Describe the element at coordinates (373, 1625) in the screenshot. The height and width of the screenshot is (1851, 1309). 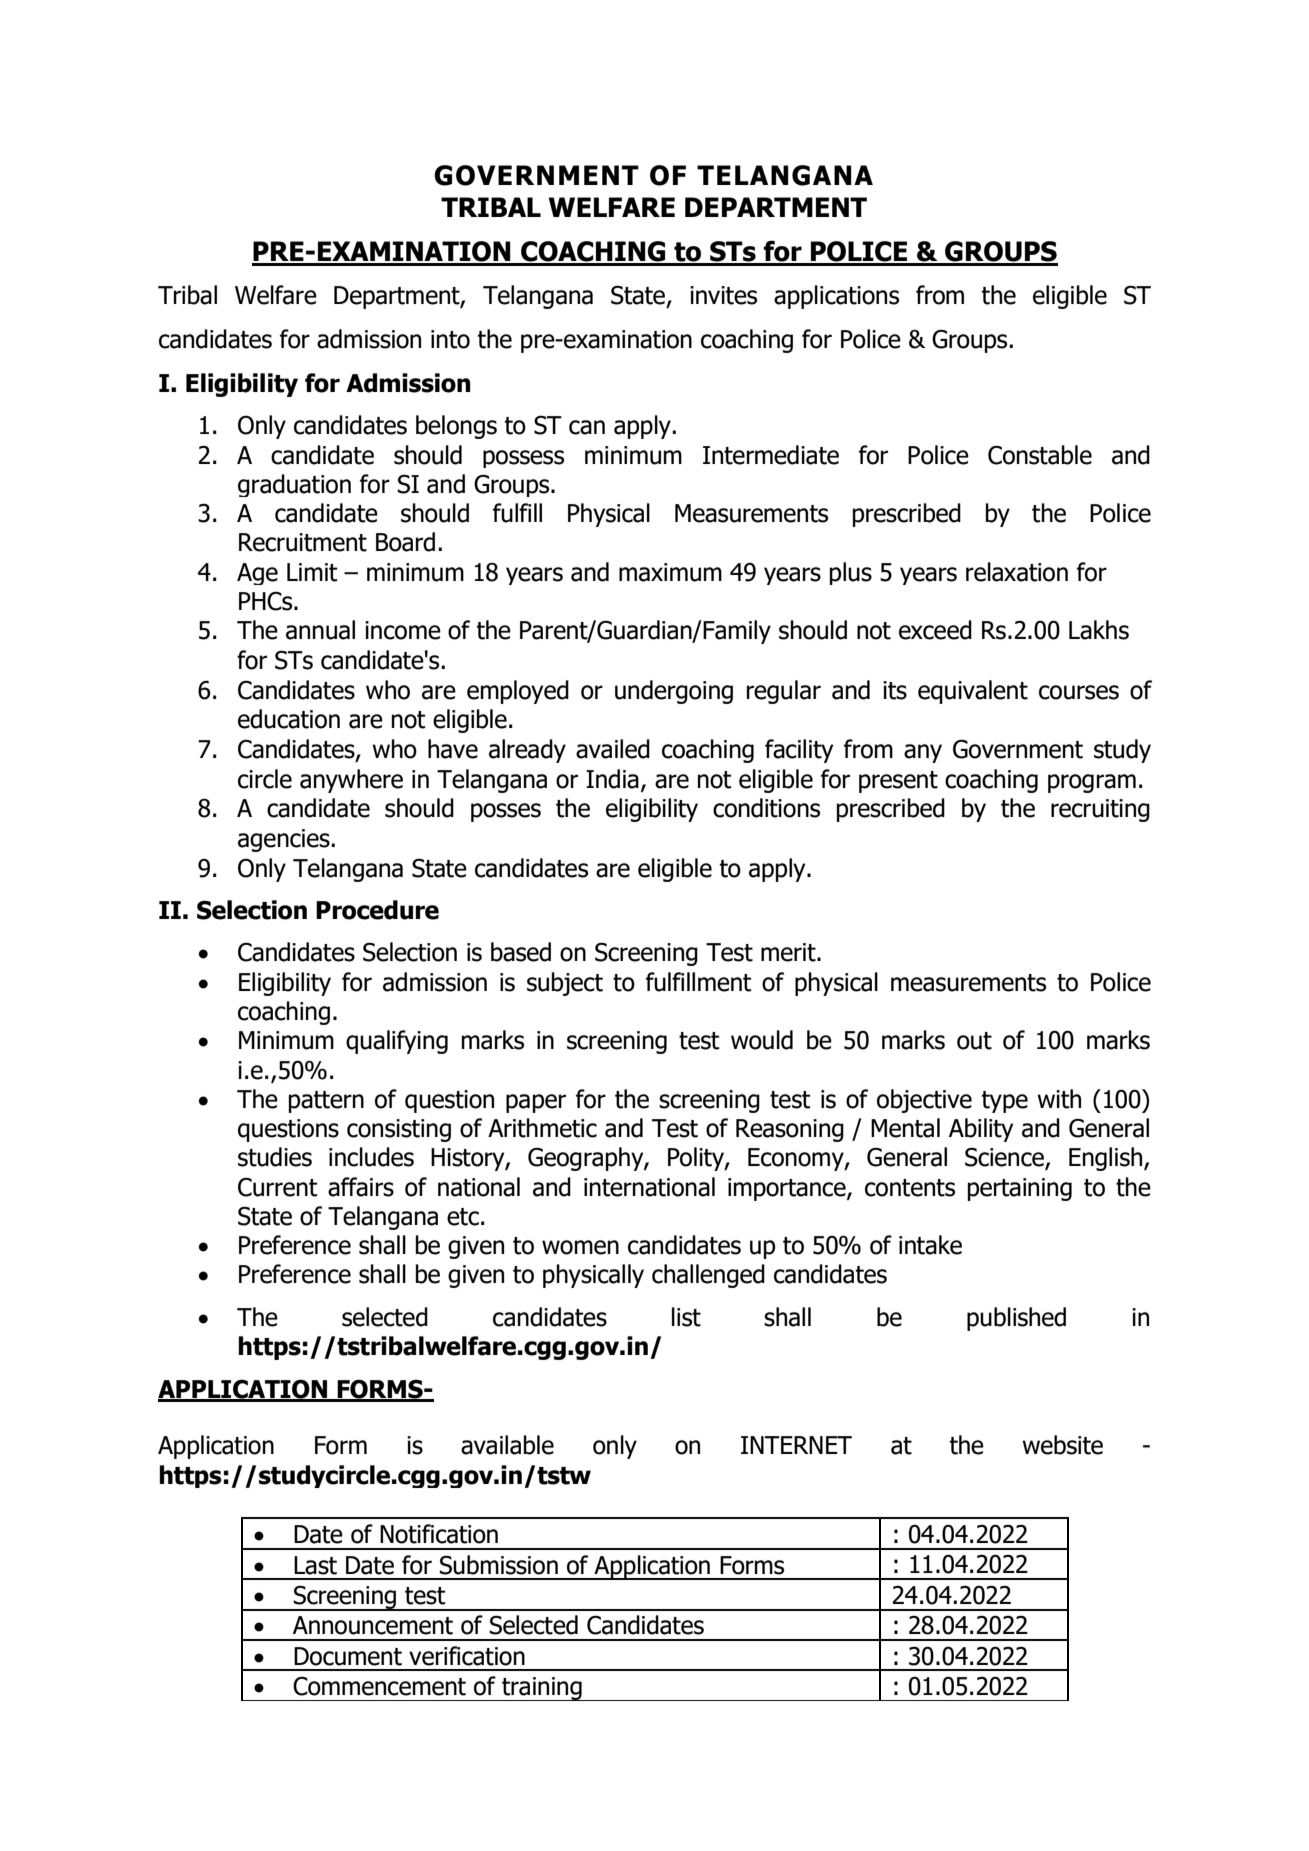
I see `Announcement` at that location.
